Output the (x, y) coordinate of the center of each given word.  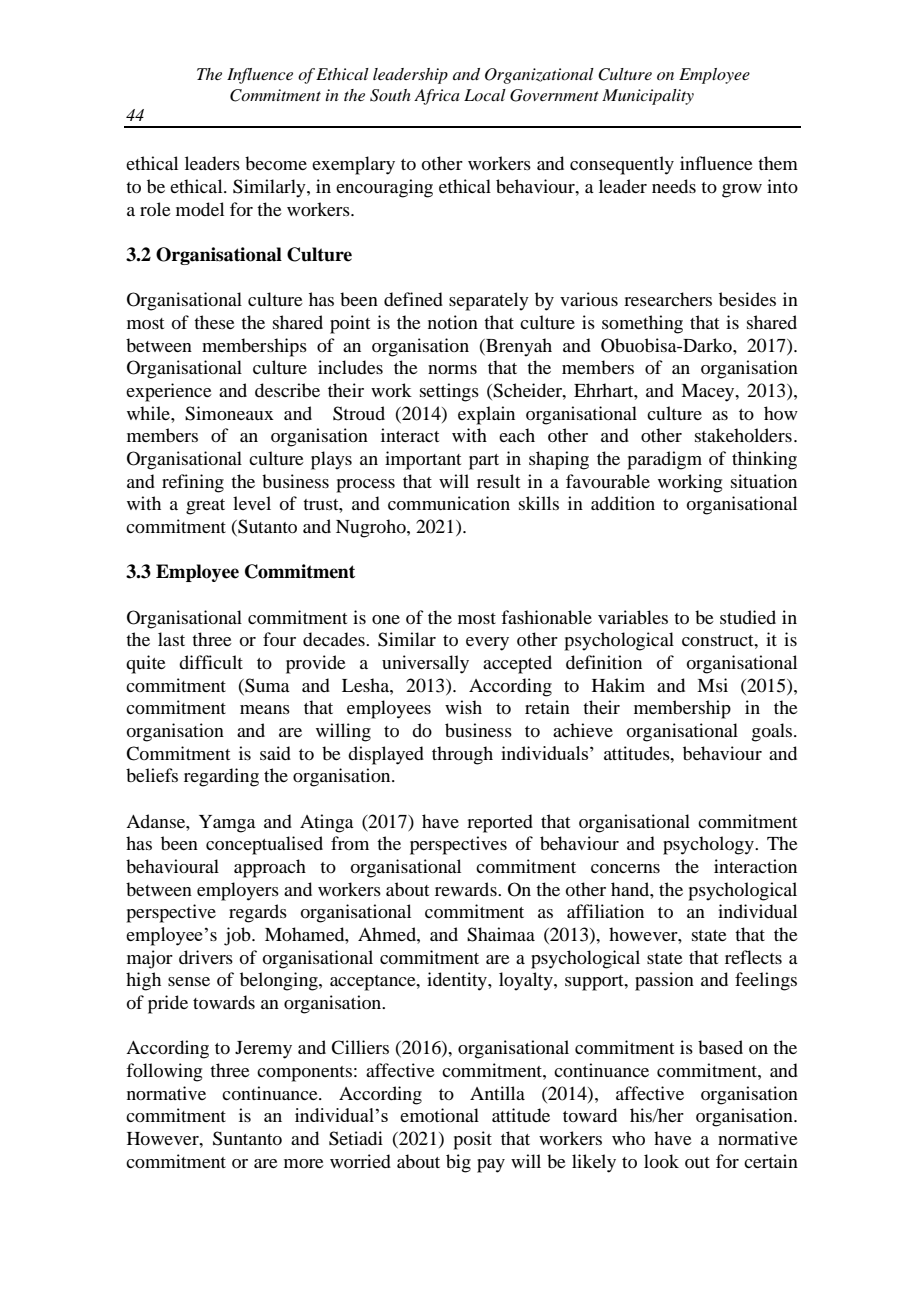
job (238, 936)
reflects (753, 957)
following (164, 1072)
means (265, 709)
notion (453, 322)
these (214, 322)
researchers (668, 299)
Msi (712, 685)
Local (485, 95)
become (276, 163)
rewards (467, 889)
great (205, 507)
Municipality (648, 97)
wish (463, 707)
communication (449, 503)
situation (764, 481)
